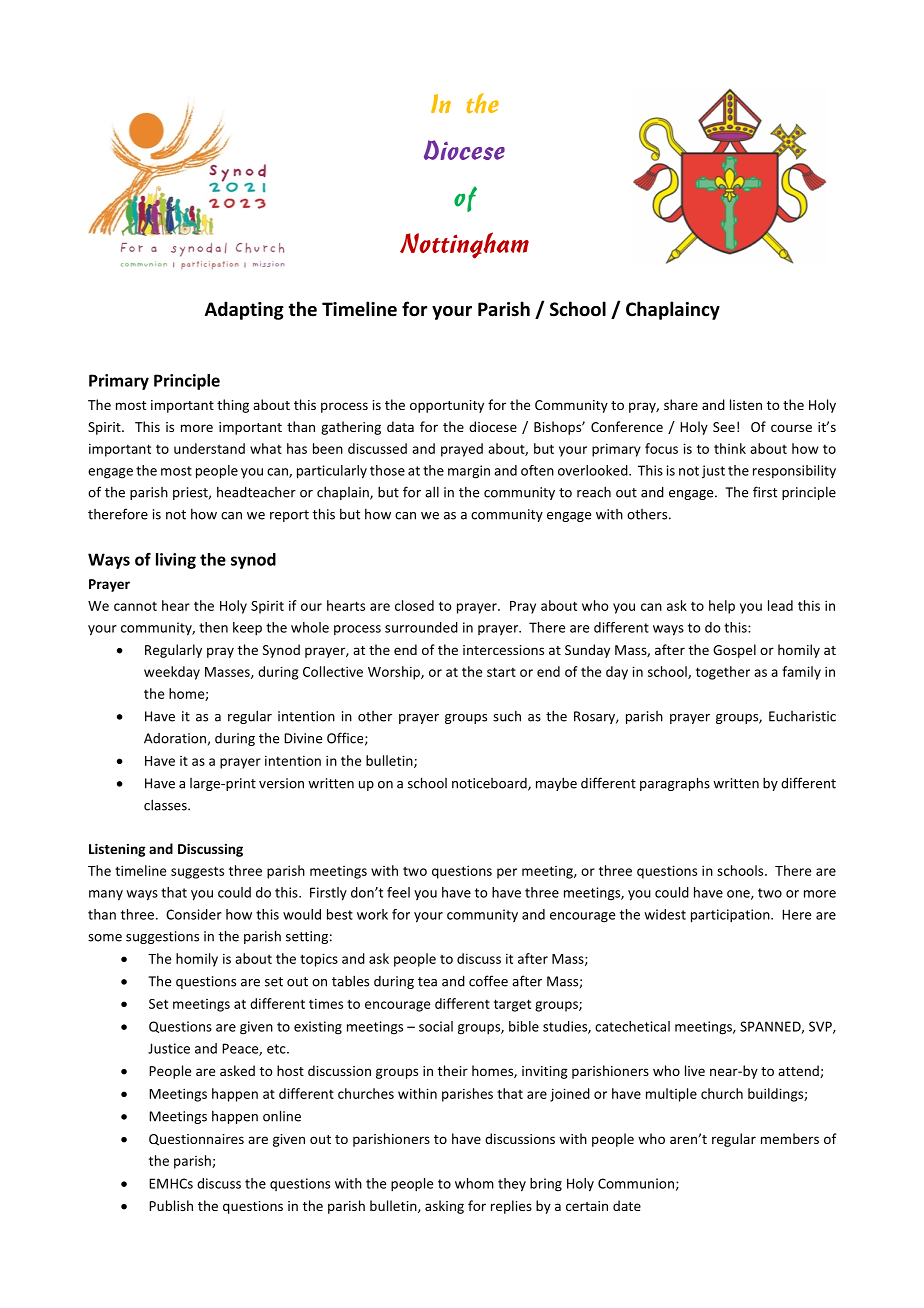 This screenshot has width=924, height=1308. I want to click on Nottingham, so click(464, 245).
